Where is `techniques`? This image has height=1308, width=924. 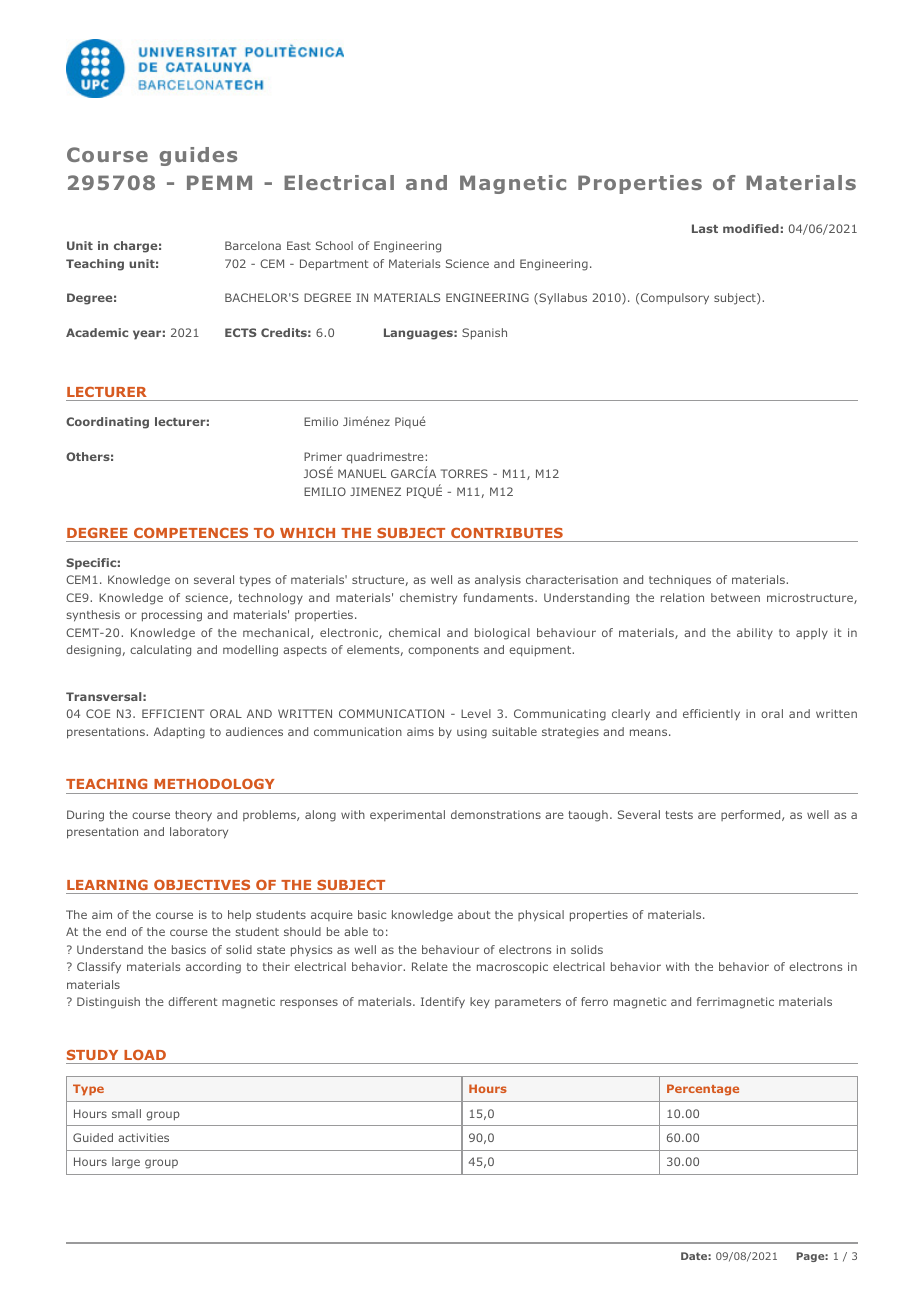 techniques is located at coordinates (680, 581).
